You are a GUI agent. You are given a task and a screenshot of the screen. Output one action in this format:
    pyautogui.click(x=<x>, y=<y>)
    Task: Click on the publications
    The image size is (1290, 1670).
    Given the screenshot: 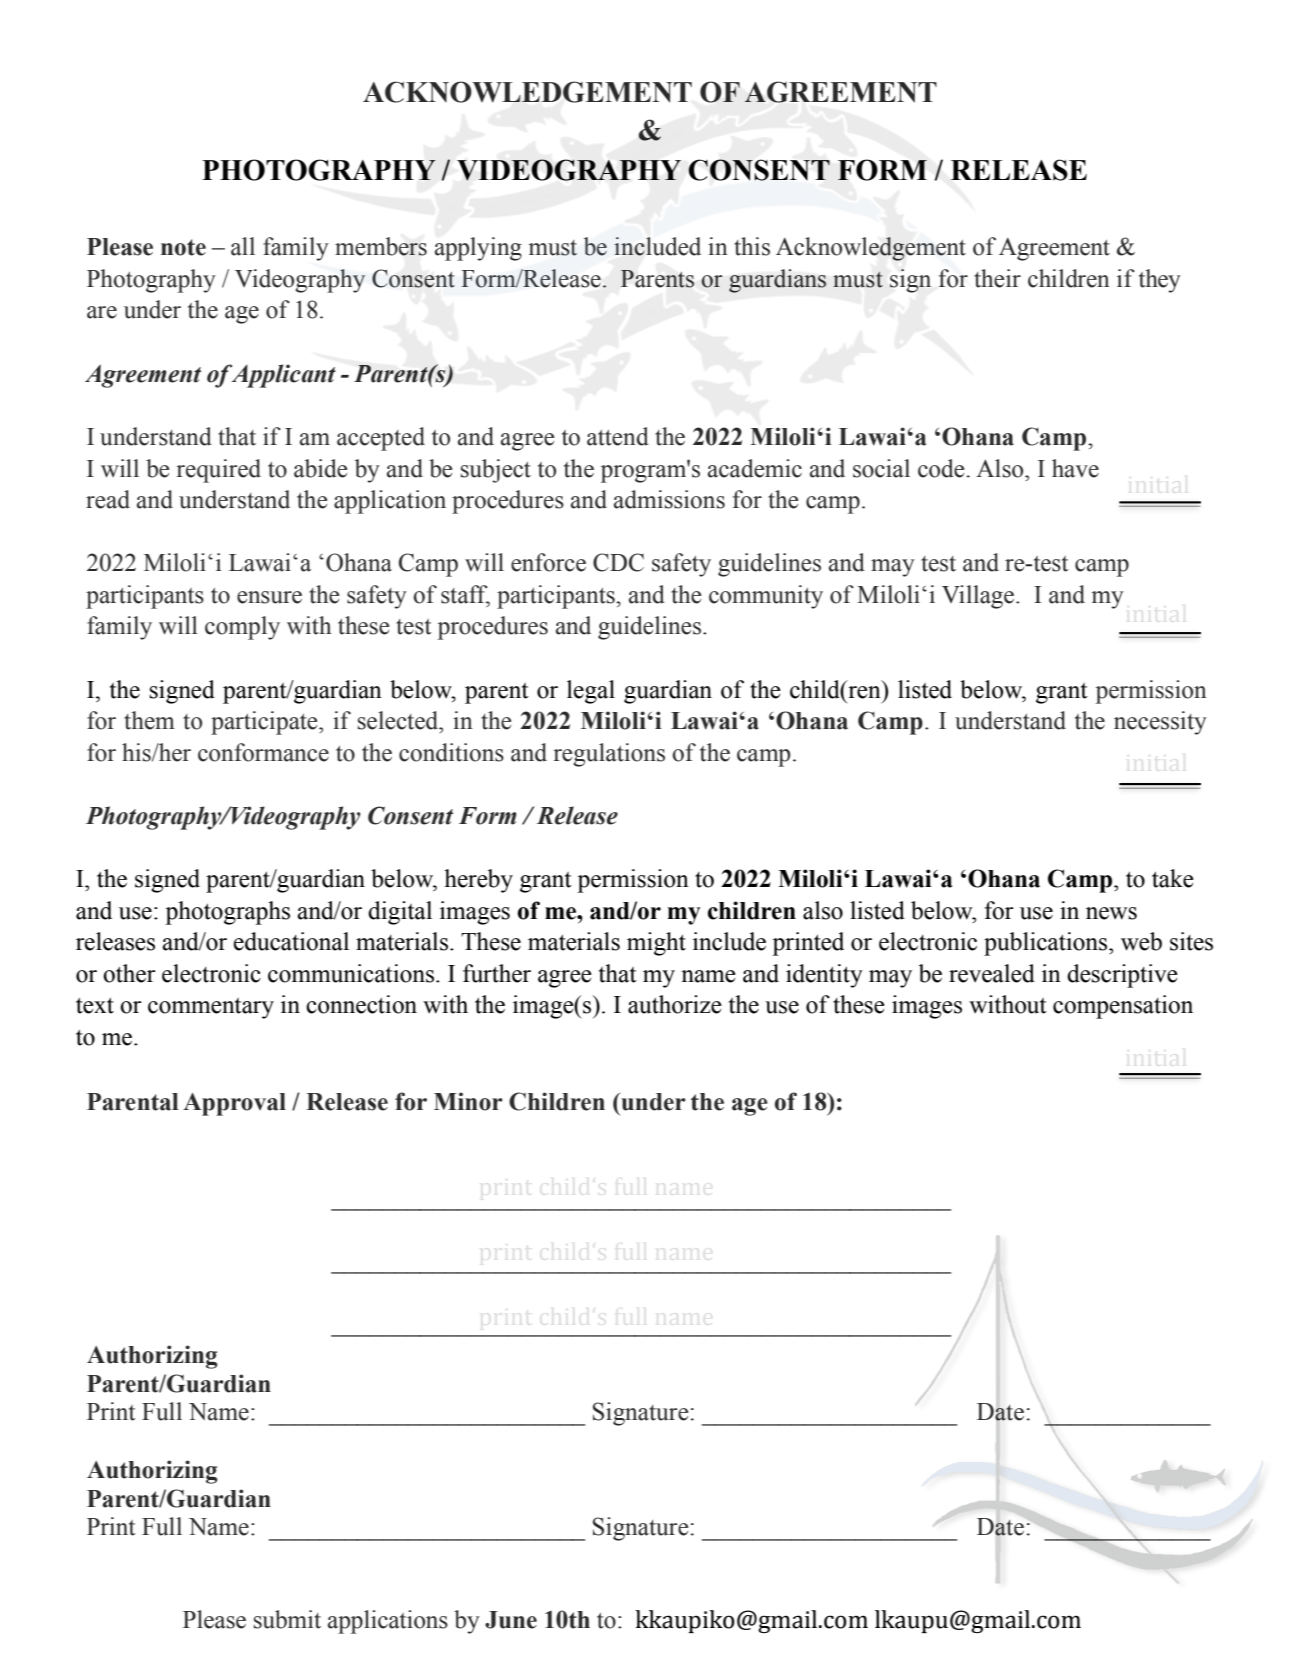 What is the action you would take?
    pyautogui.click(x=1047, y=944)
